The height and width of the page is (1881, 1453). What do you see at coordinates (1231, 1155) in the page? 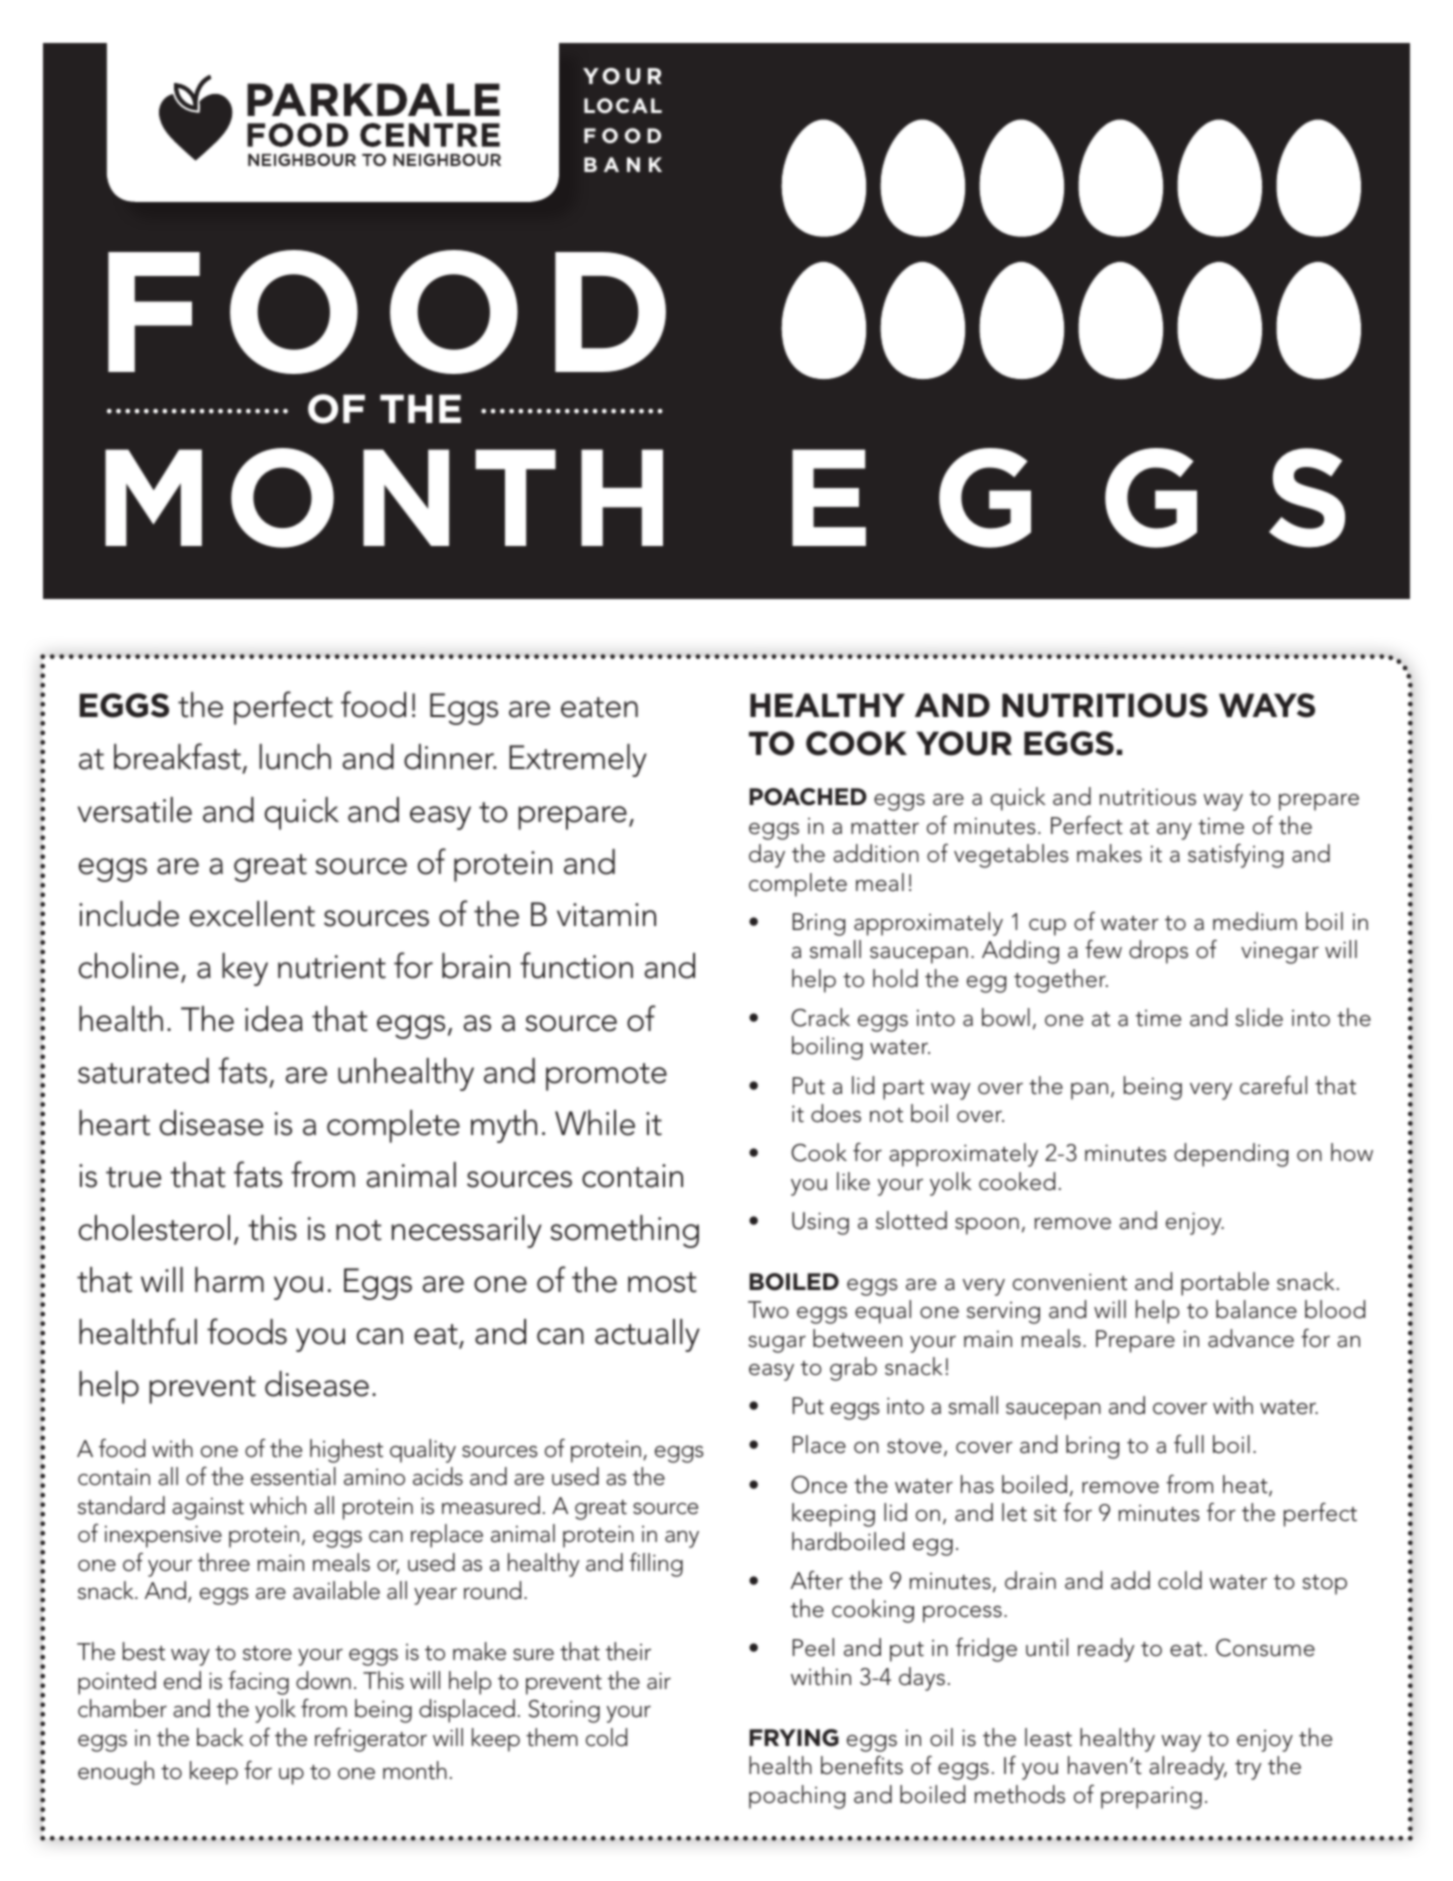
I see `depending` at bounding box center [1231, 1155].
